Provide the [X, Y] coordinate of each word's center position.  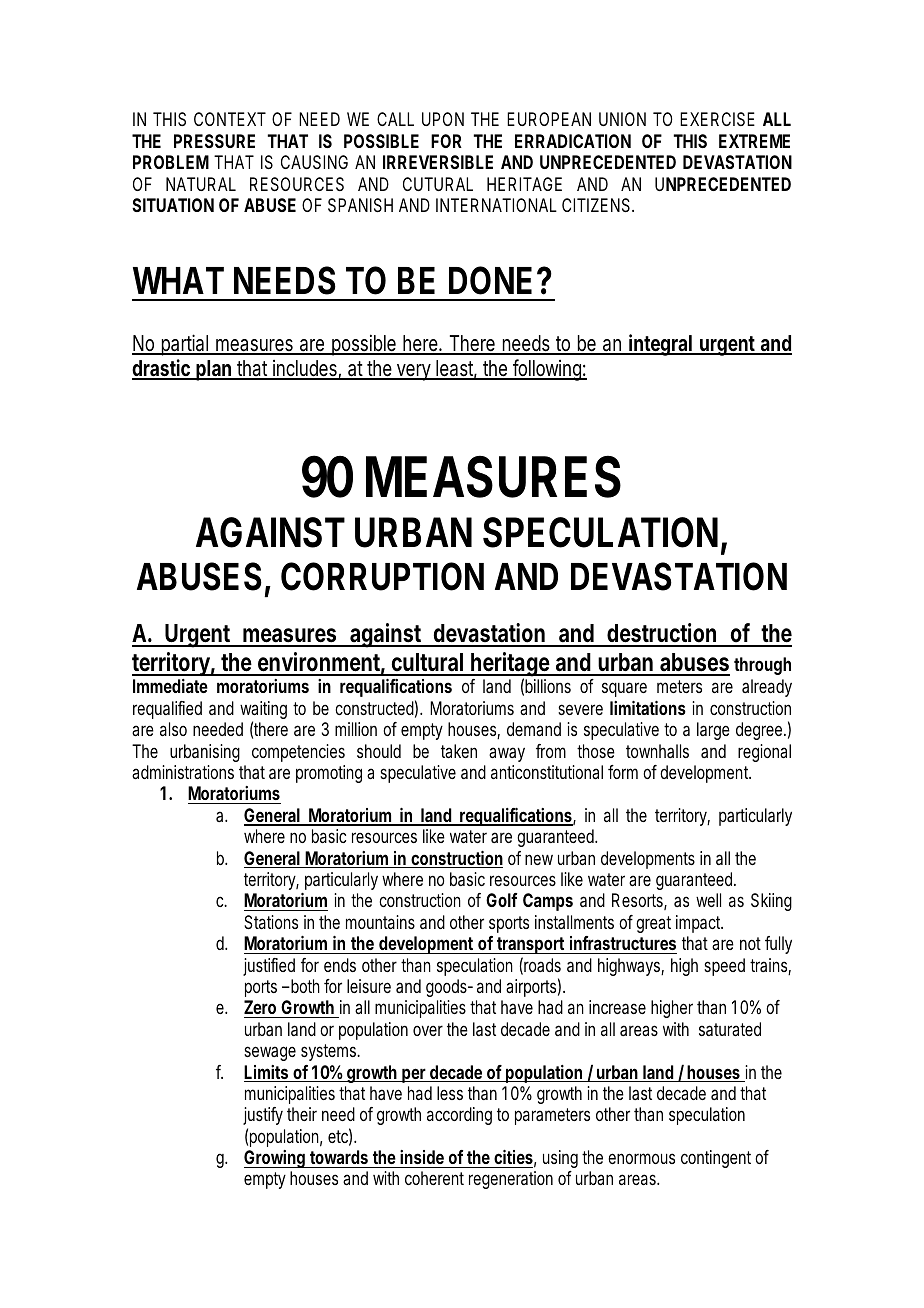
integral [661, 345]
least [457, 369]
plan [215, 370]
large [713, 731]
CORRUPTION [382, 576]
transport [532, 945]
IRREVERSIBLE [438, 162]
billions [548, 686]
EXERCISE [717, 119]
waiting [263, 711]
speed [724, 967]
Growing [276, 1159]
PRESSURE [214, 141]
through [762, 666]
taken [459, 751]
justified [269, 967]
